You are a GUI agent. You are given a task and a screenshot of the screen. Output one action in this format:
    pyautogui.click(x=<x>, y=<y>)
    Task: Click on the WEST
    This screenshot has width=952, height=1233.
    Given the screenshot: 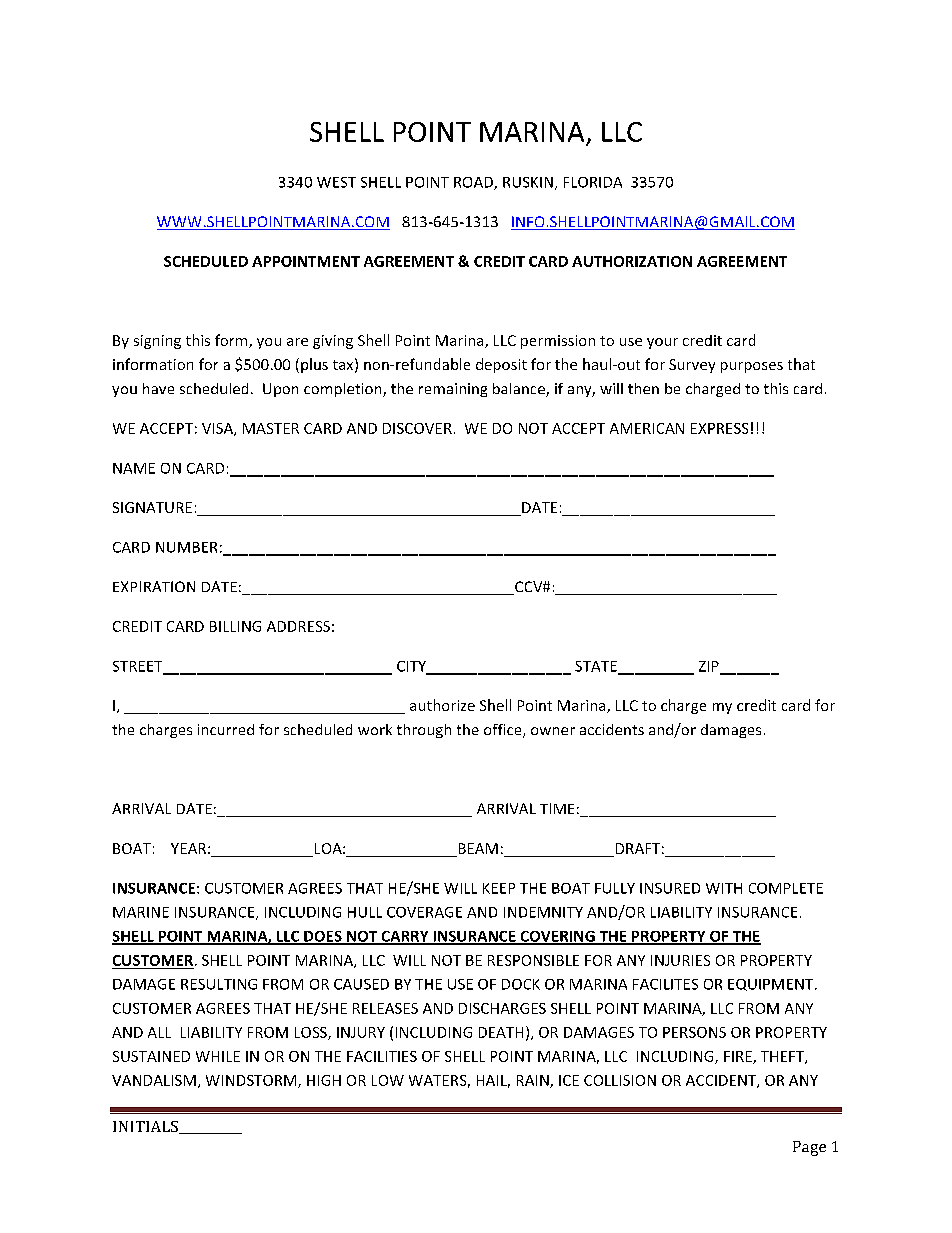 What is the action you would take?
    pyautogui.click(x=336, y=182)
